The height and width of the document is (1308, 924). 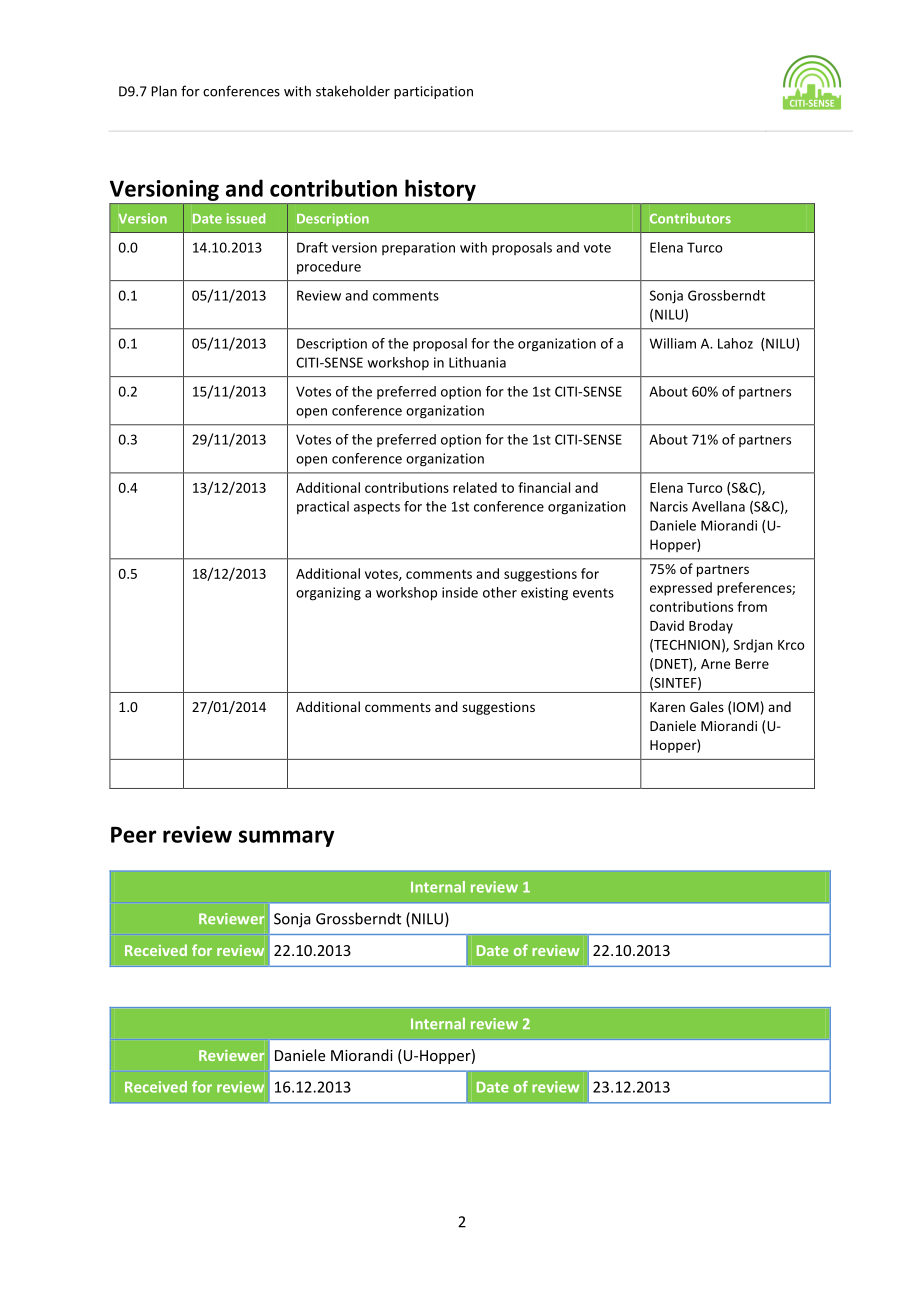 What do you see at coordinates (164, 91) in the document?
I see `Plan` at bounding box center [164, 91].
